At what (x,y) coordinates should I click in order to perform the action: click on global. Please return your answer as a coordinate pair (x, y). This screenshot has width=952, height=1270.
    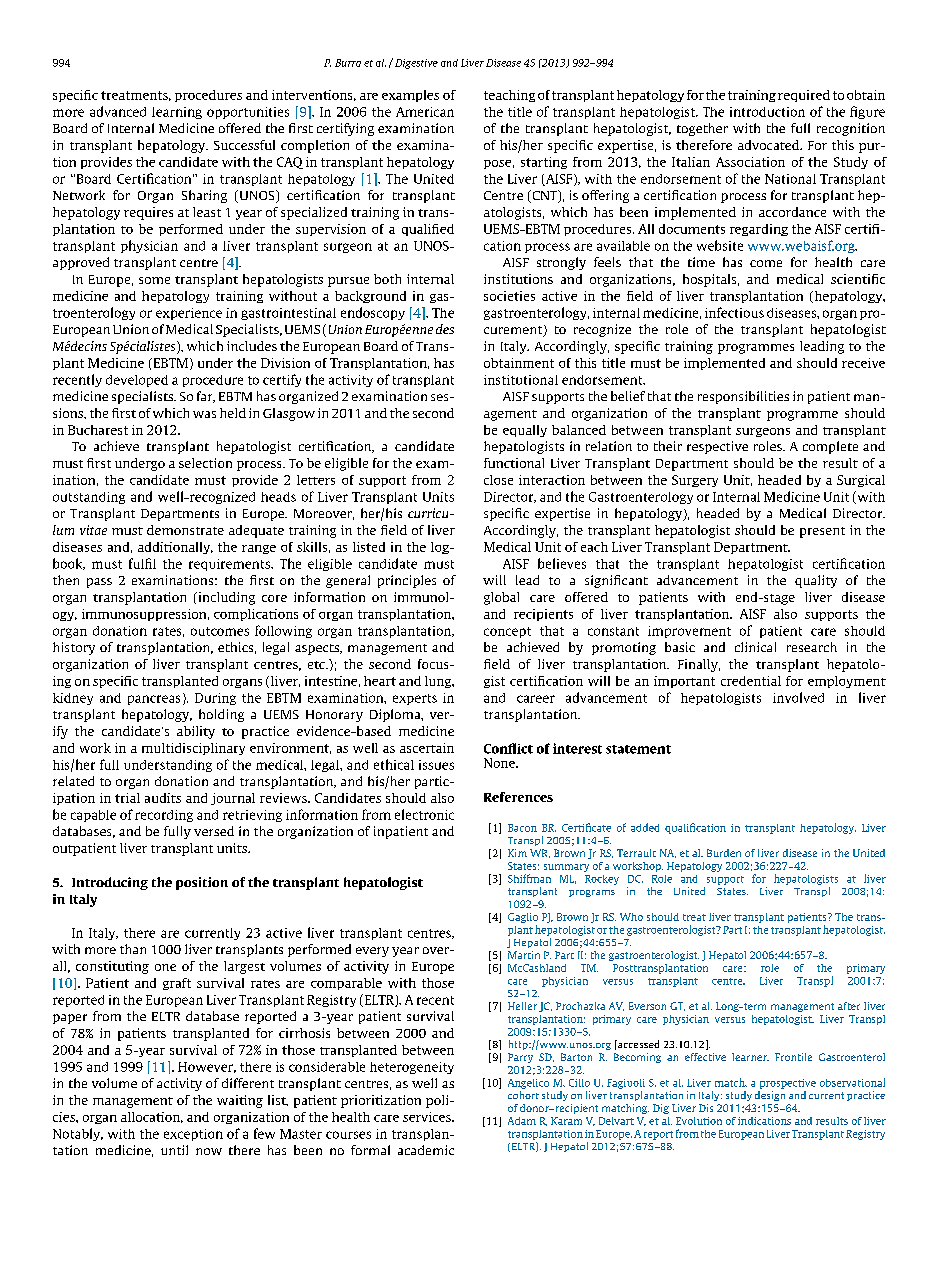
    Looking at the image, I should click on (501, 598).
